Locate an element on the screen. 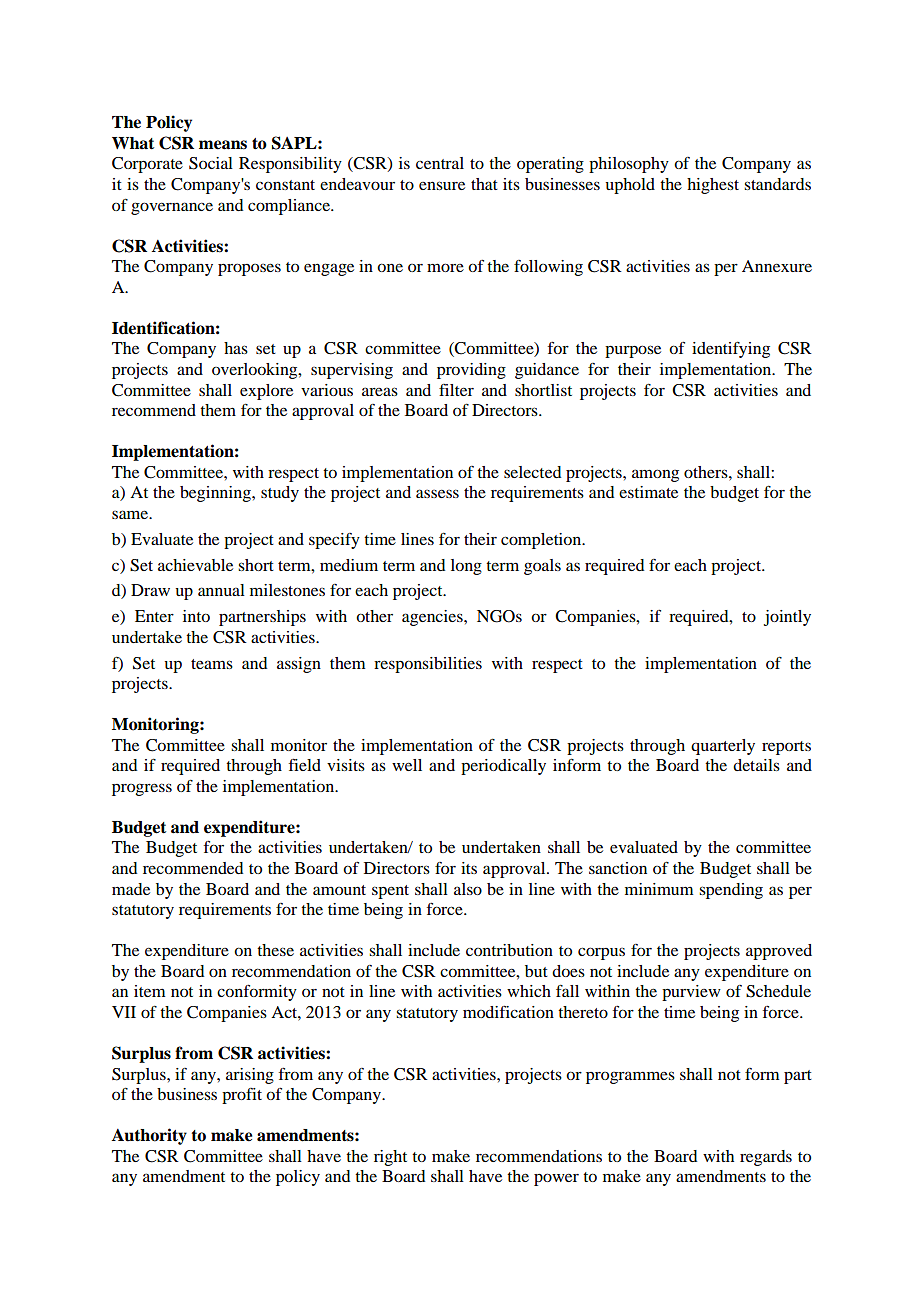 The image size is (924, 1308). responsibilities is located at coordinates (428, 665).
